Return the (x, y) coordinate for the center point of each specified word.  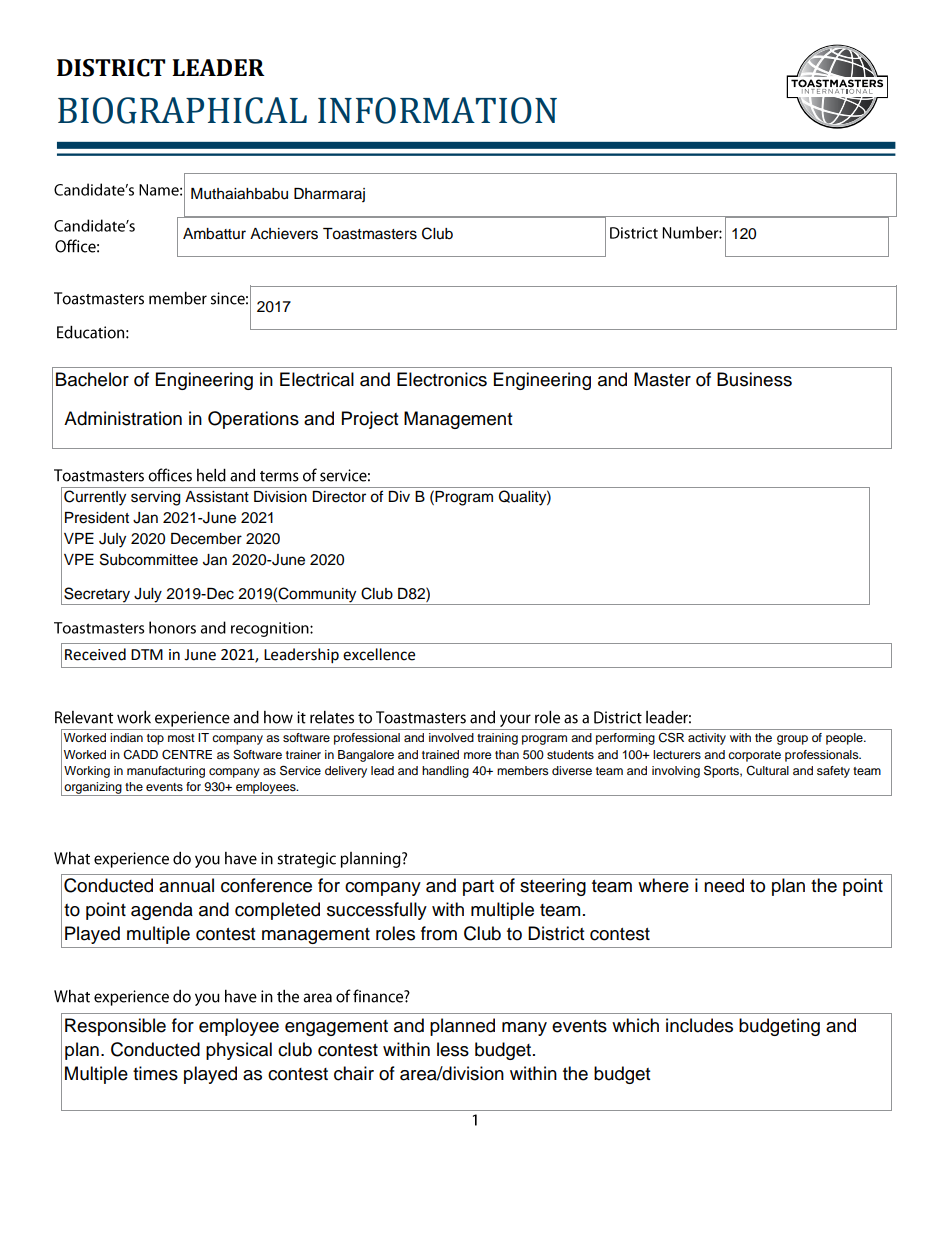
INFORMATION (437, 110)
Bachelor (92, 379)
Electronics (442, 379)
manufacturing (166, 772)
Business (754, 379)
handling (445, 772)
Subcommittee (149, 559)
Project (370, 420)
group (792, 740)
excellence (379, 654)
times (155, 1073)
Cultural (767, 771)
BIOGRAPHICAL (182, 110)
